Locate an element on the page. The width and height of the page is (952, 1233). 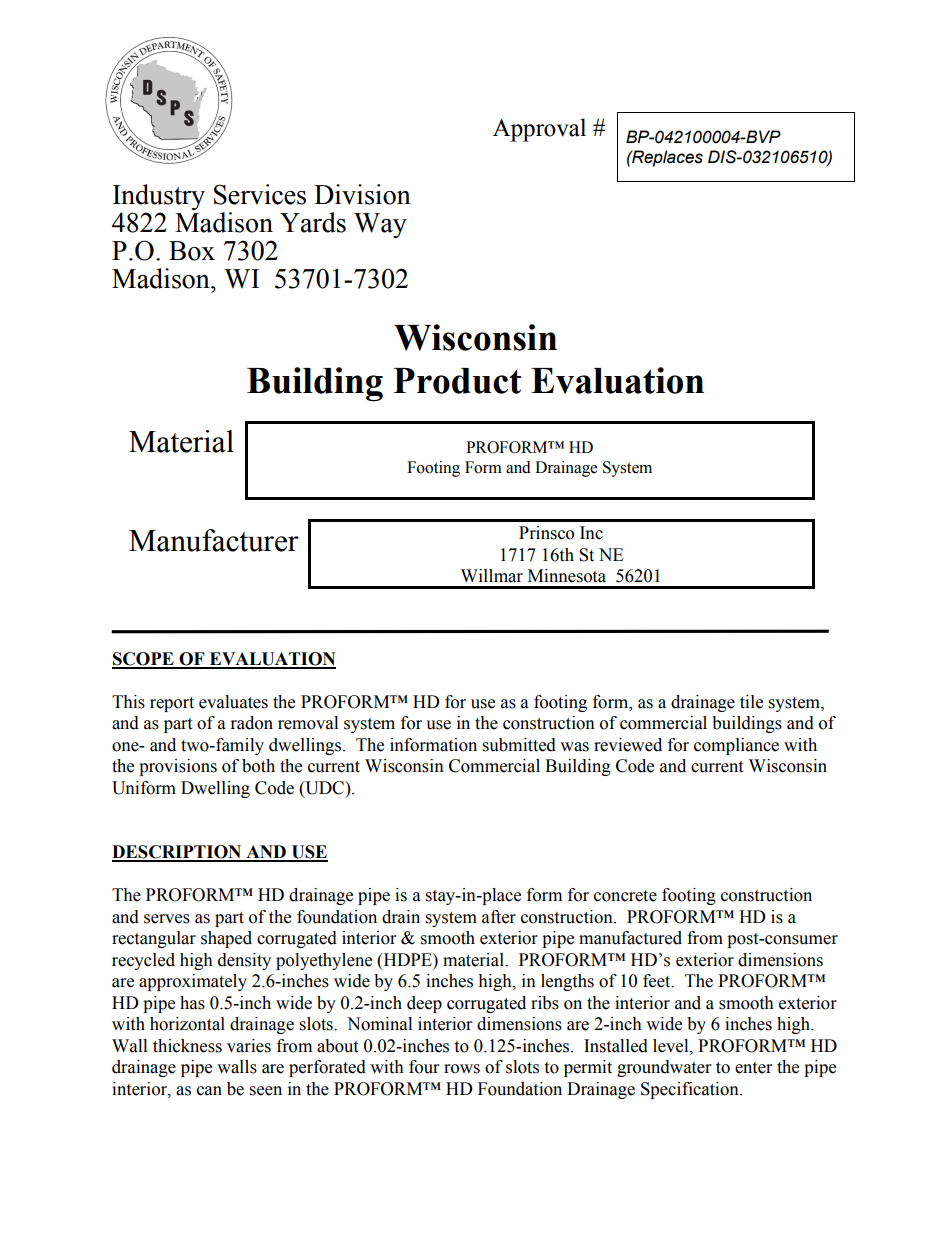
submitted is located at coordinates (519, 745).
